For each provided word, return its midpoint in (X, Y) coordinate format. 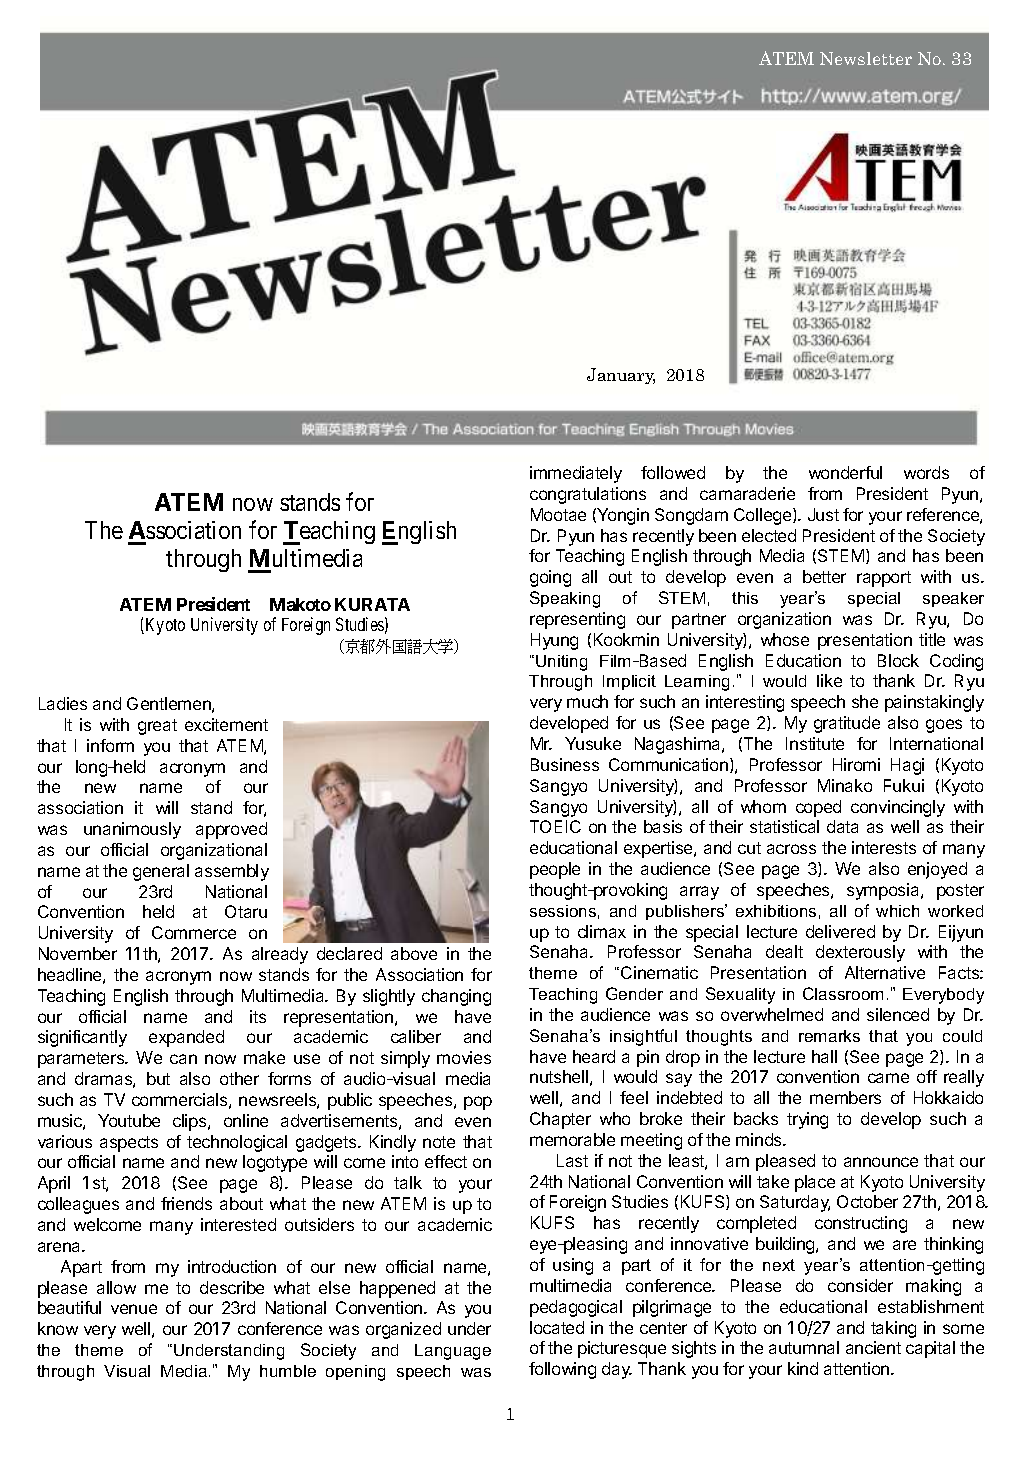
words (926, 472)
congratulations (588, 495)
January (621, 376)
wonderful (845, 472)
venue (134, 1309)
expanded (186, 1038)
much (587, 701)
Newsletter (866, 58)
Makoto (300, 604)
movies (464, 1057)
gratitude (847, 724)
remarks (829, 1036)
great (157, 727)
